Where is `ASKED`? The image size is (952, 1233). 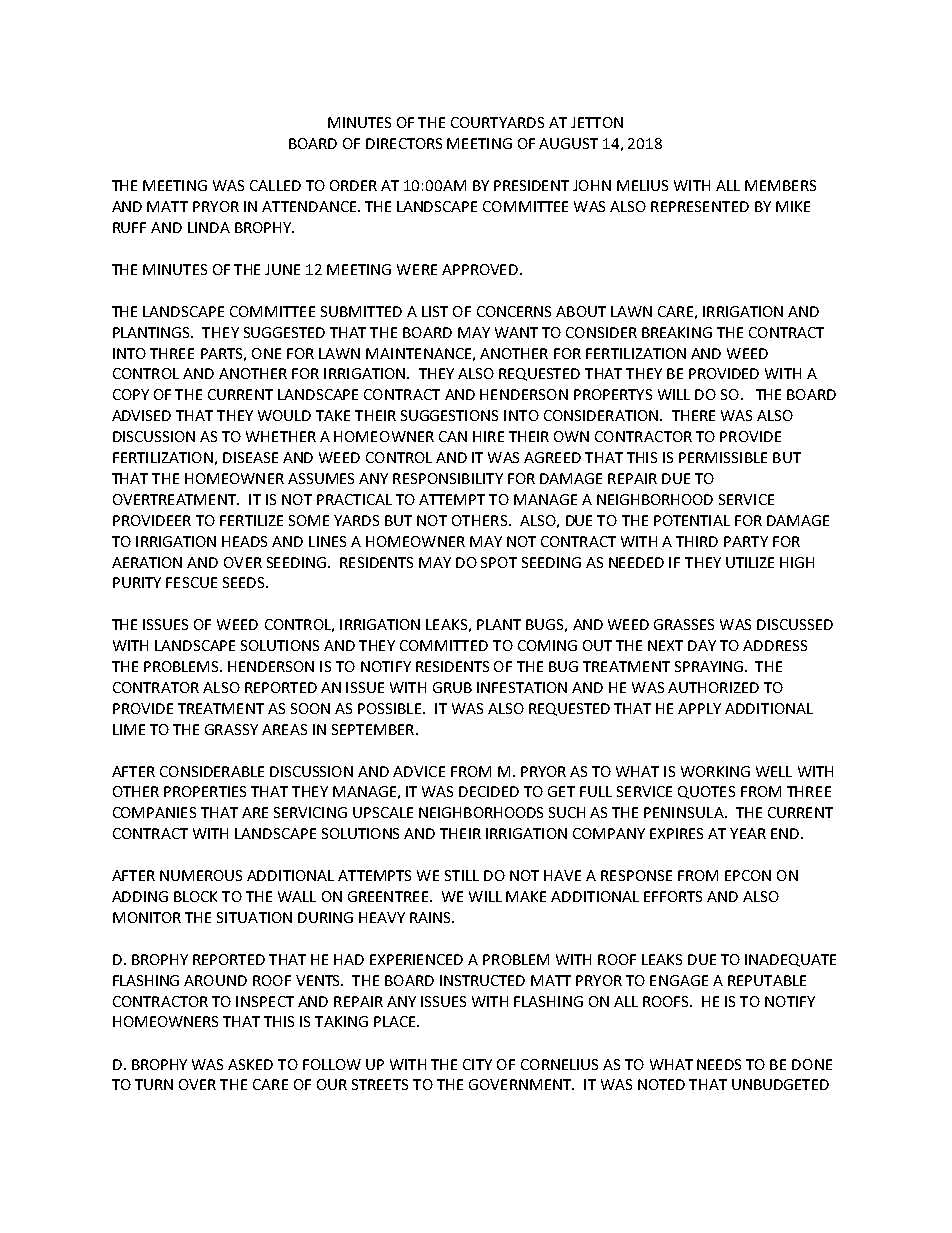
ASKED is located at coordinates (250, 1064).
